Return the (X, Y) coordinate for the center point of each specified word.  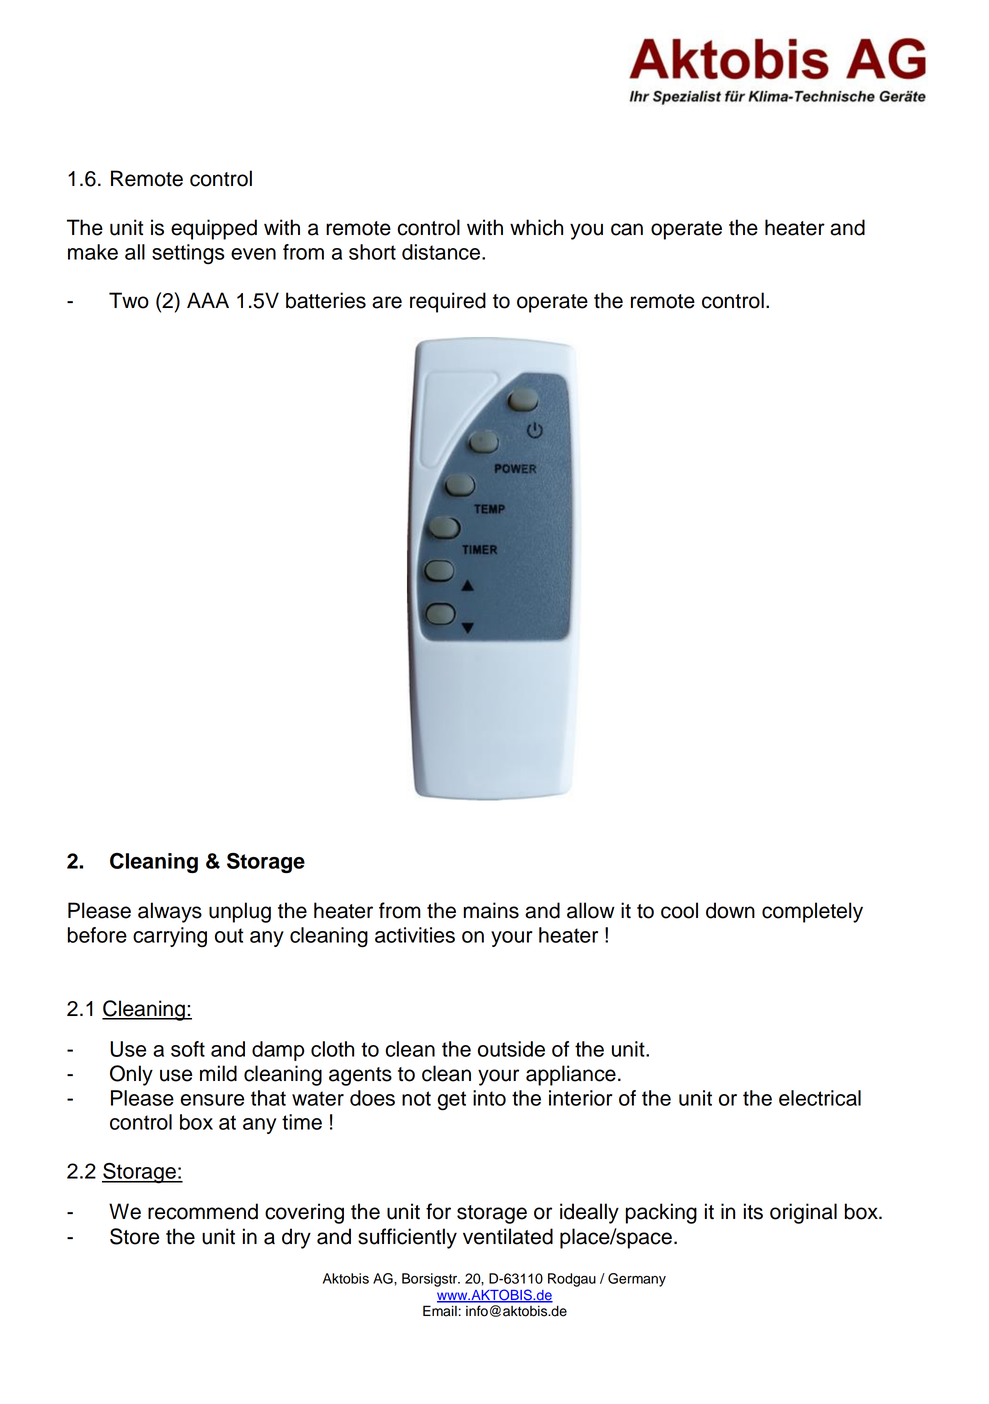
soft (188, 1049)
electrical (820, 1098)
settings (188, 254)
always (170, 912)
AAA (208, 300)
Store (134, 1236)
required (448, 302)
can (627, 229)
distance (441, 252)
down (730, 910)
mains (491, 910)
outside (511, 1049)
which (536, 227)
